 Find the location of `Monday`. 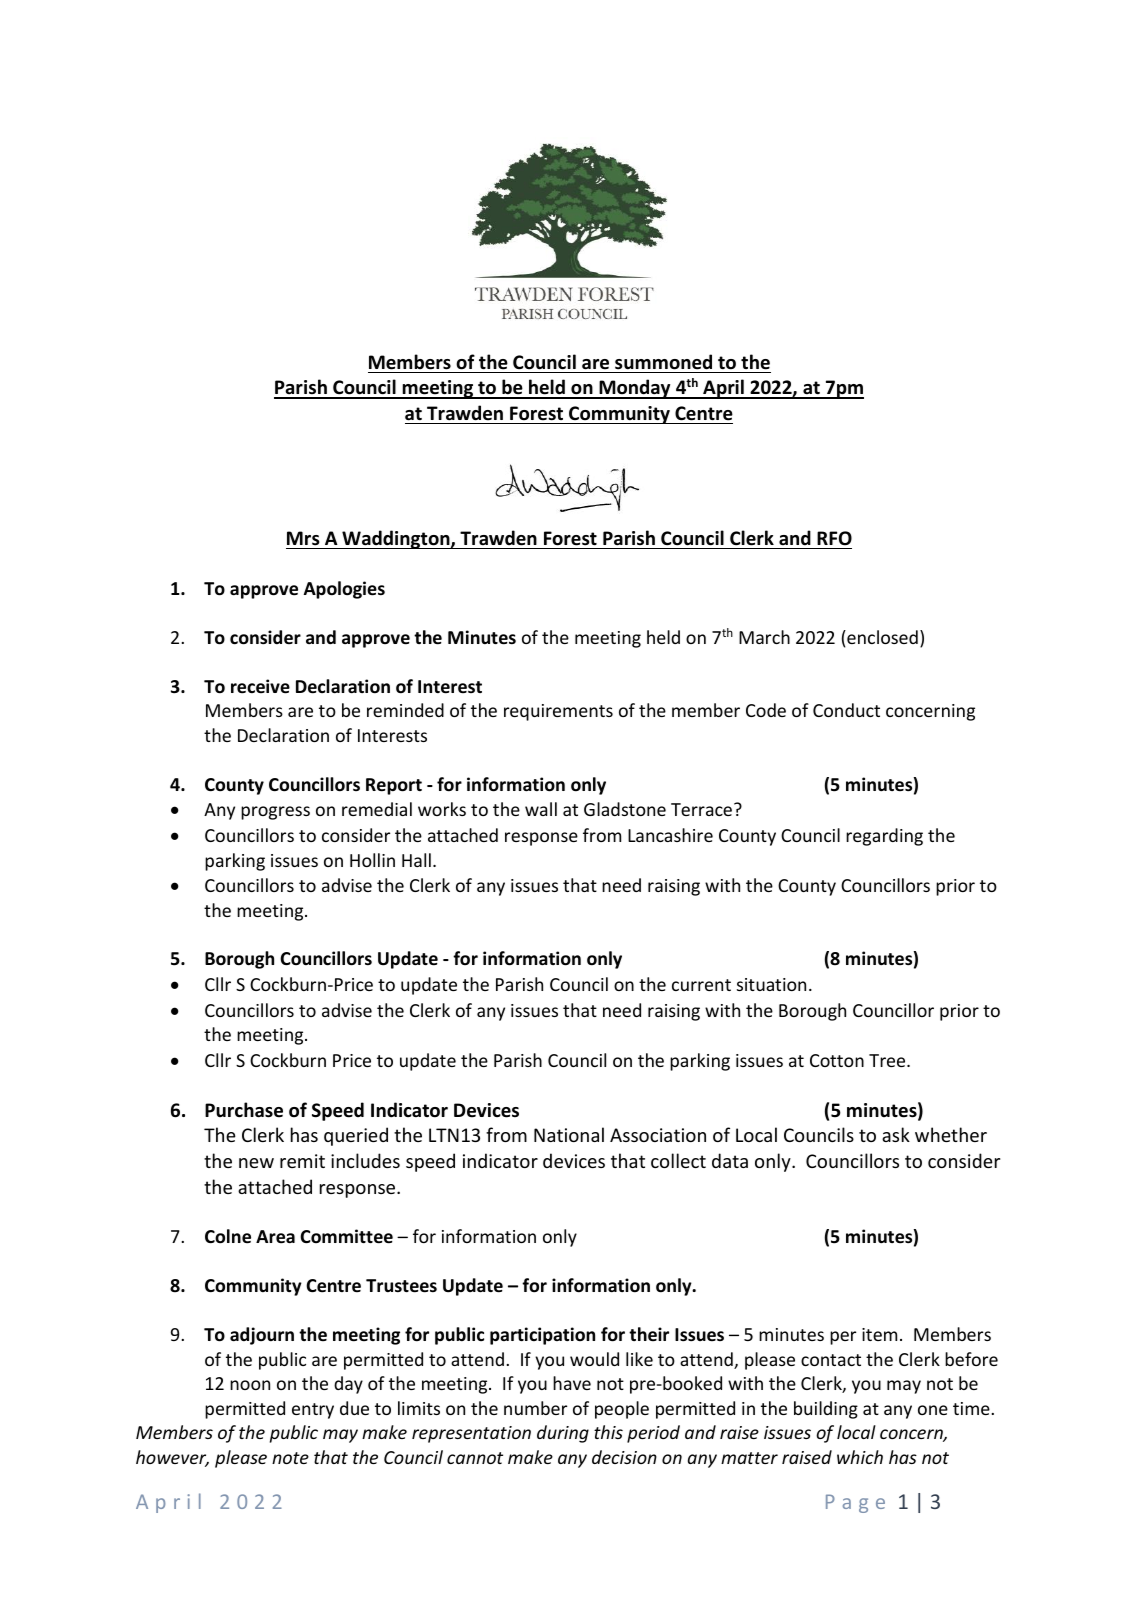

Monday is located at coordinates (635, 389).
